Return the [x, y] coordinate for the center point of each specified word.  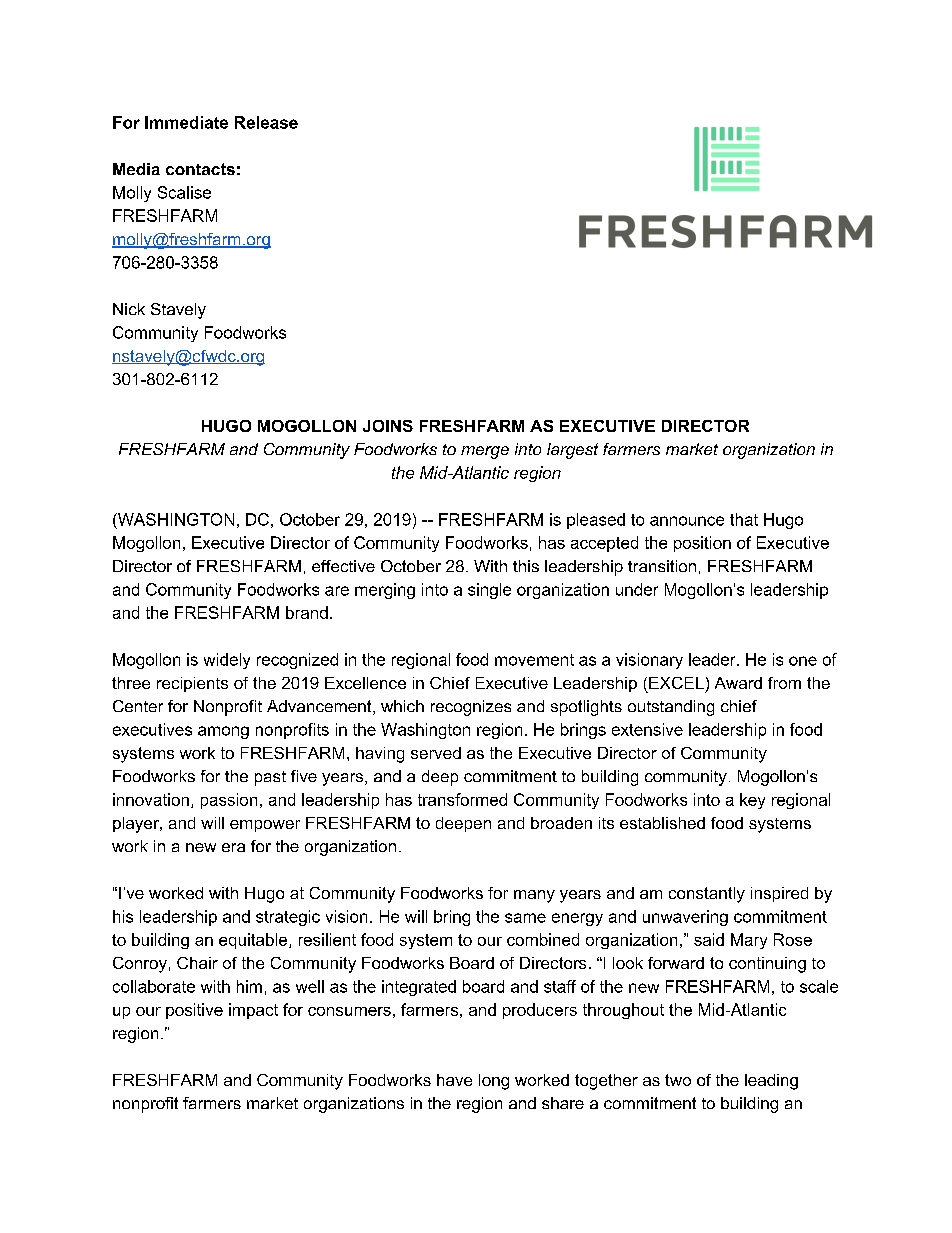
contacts [200, 169]
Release [266, 122]
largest [572, 451]
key [752, 801]
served [436, 753]
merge [485, 452]
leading [771, 1082]
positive [194, 1011]
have [454, 1080]
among [223, 732]
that [744, 519]
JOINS [388, 426]
